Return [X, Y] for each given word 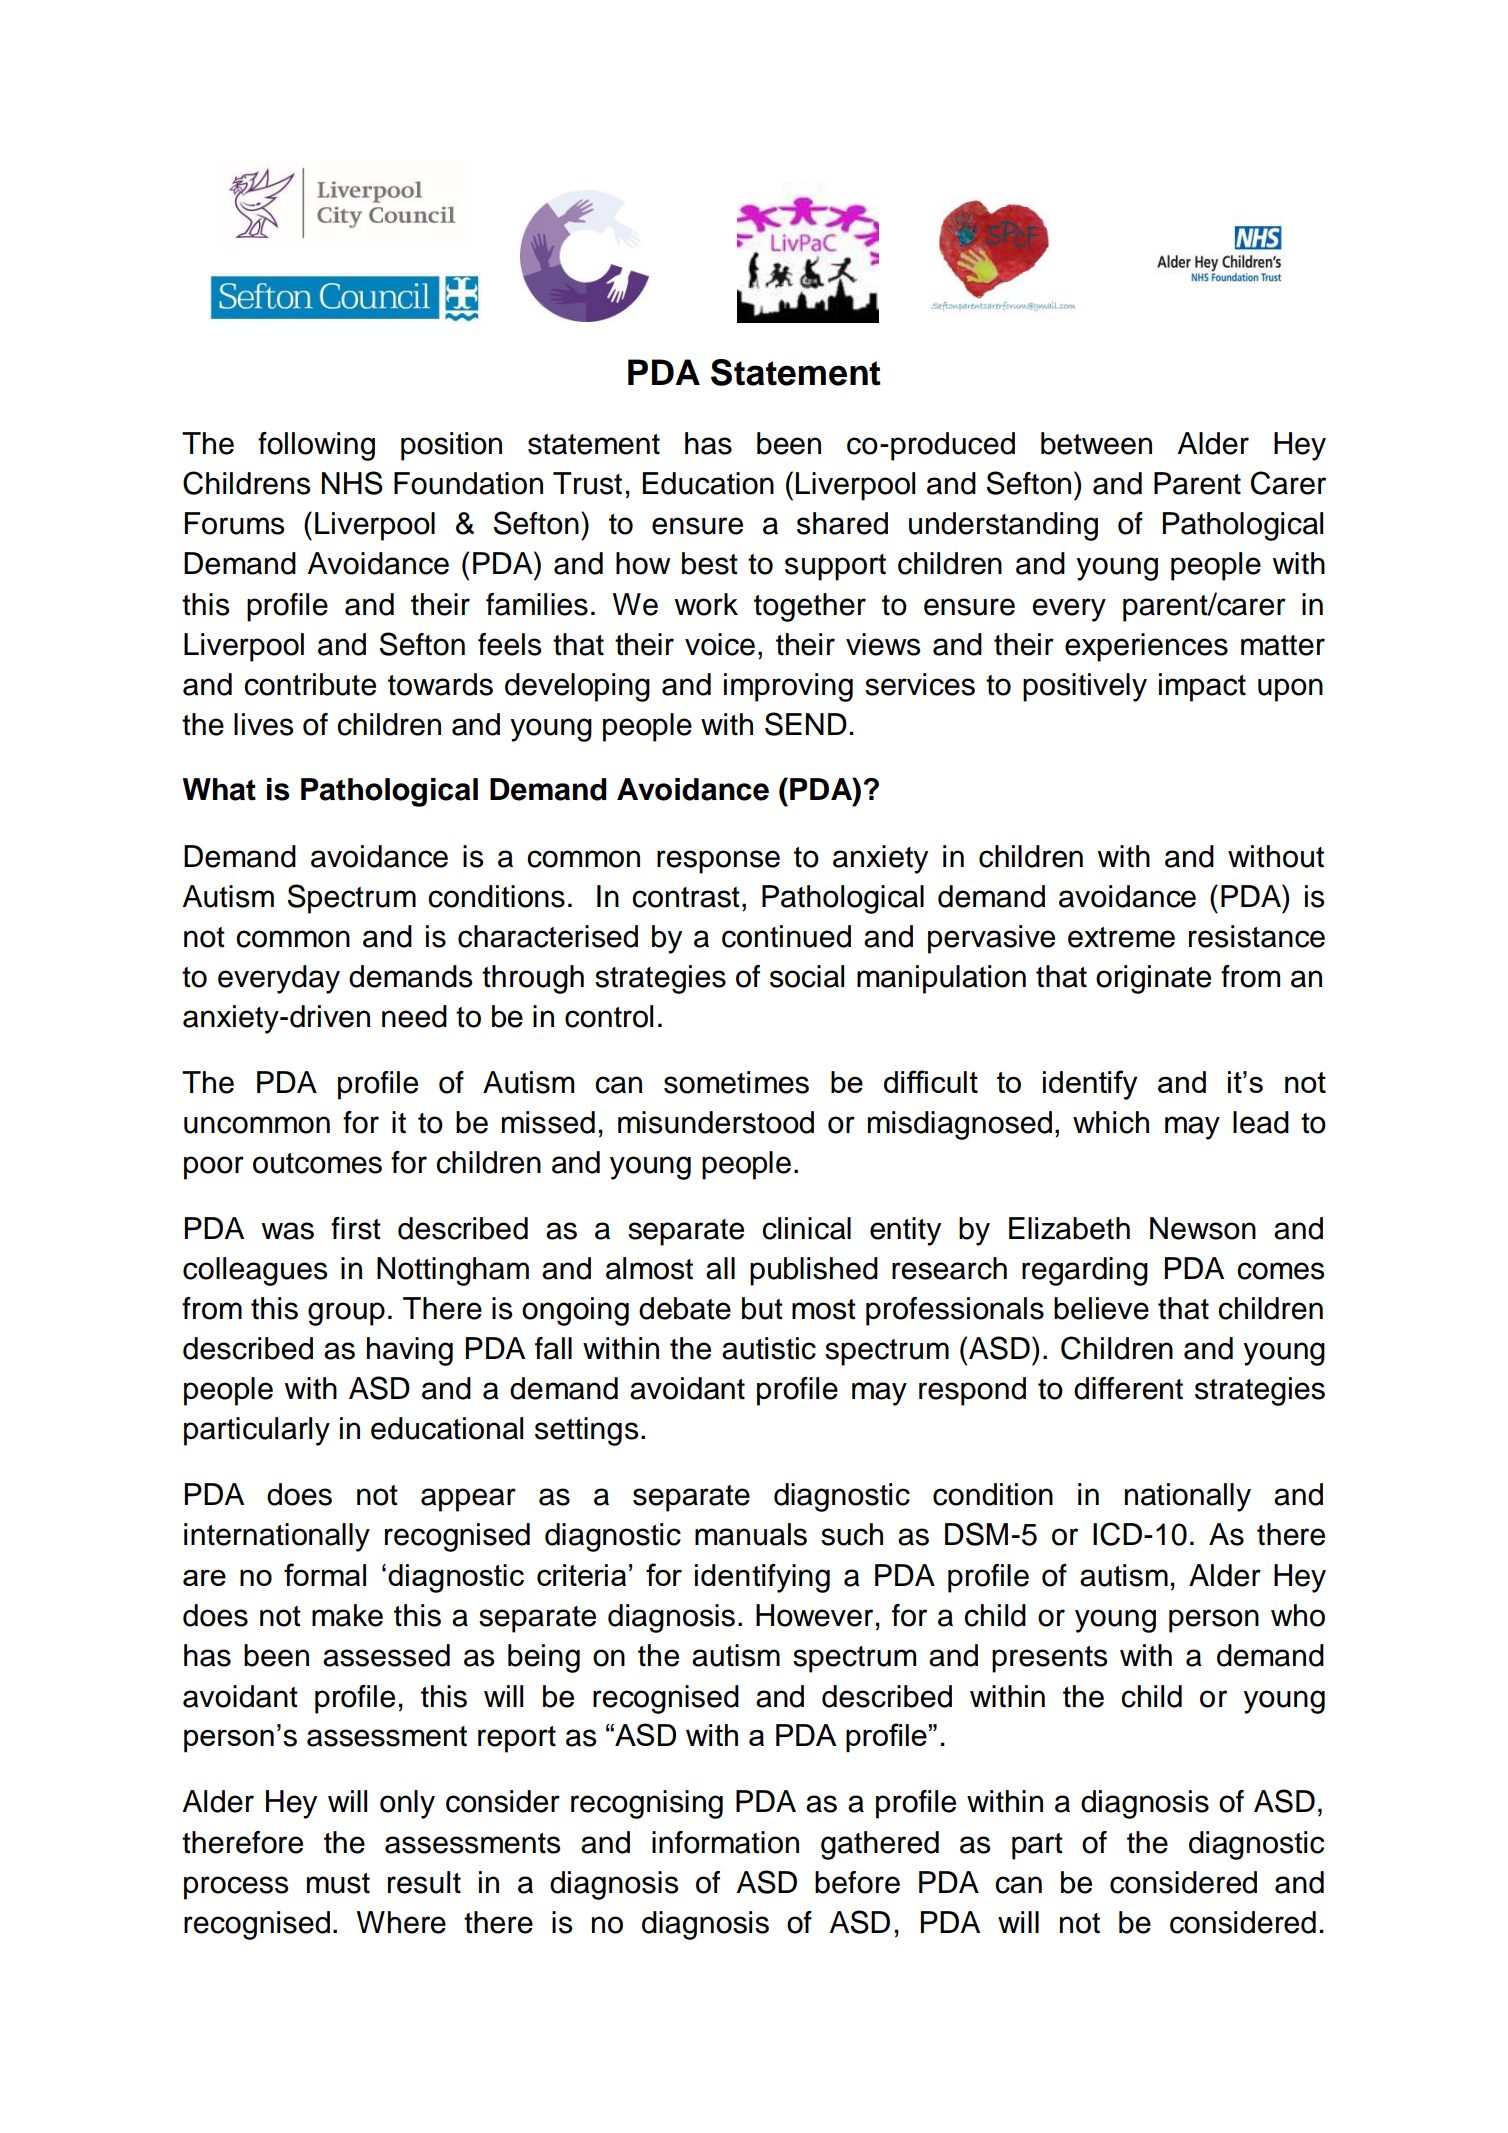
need [414, 1016]
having [410, 1351]
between [1096, 443]
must [338, 1883]
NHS [352, 483]
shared [842, 523]
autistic [769, 1348]
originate [1153, 979]
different [1128, 1388]
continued [786, 936]
